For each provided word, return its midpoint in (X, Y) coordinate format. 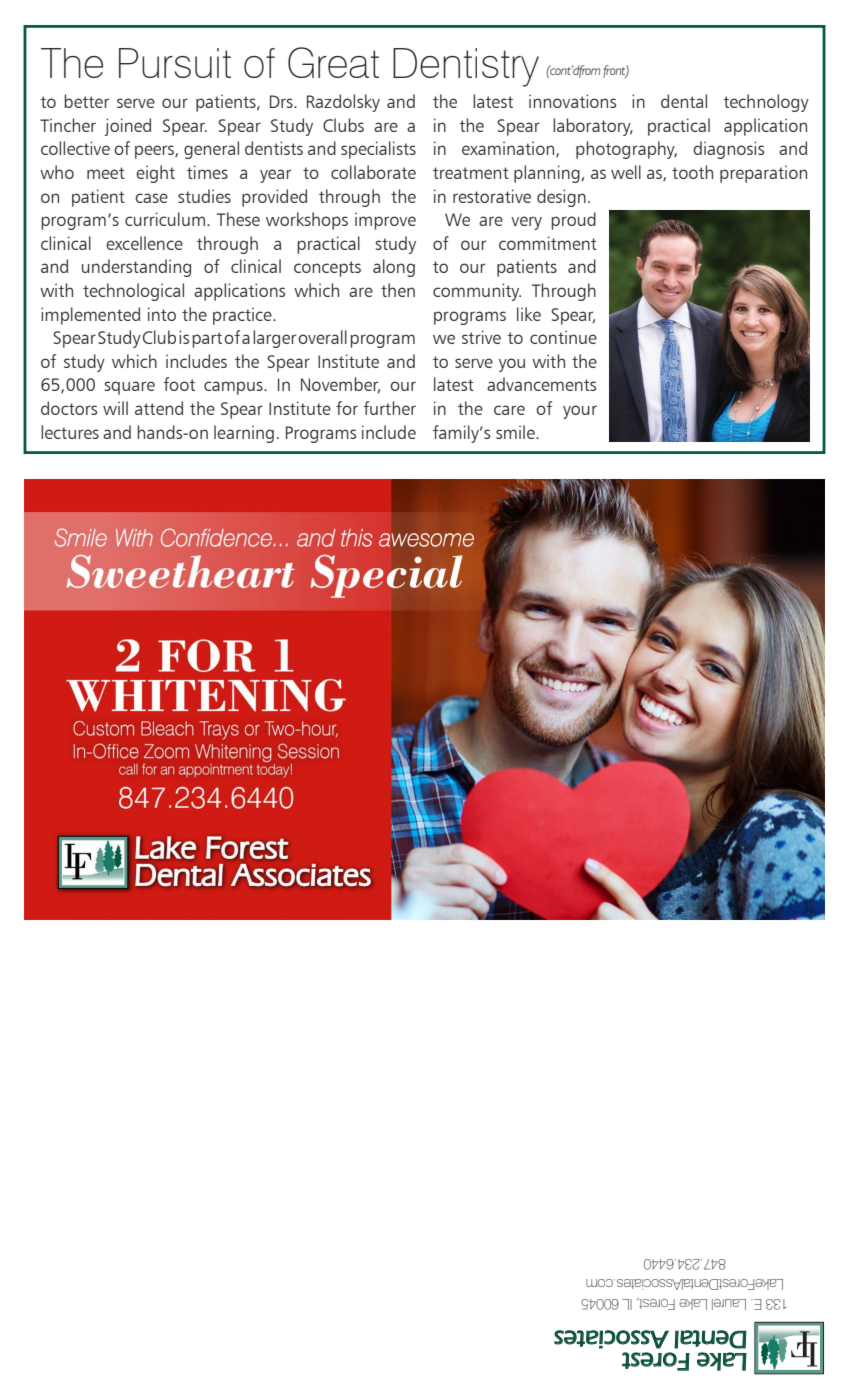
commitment (548, 243)
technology (766, 103)
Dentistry (466, 67)
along (394, 268)
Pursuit (175, 63)
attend (159, 408)
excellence (144, 243)
